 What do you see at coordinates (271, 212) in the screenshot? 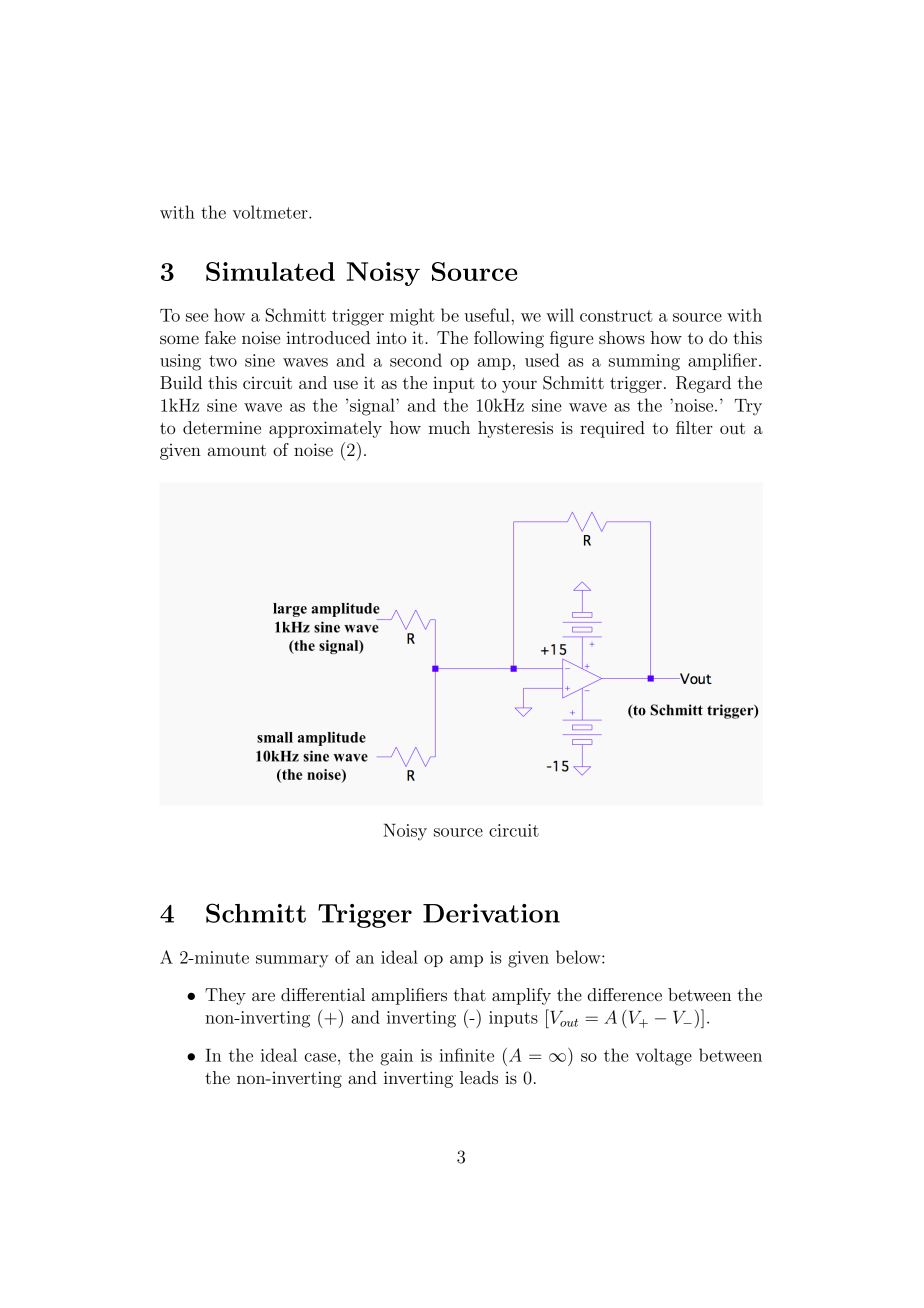
I see `voltmeter` at bounding box center [271, 212].
